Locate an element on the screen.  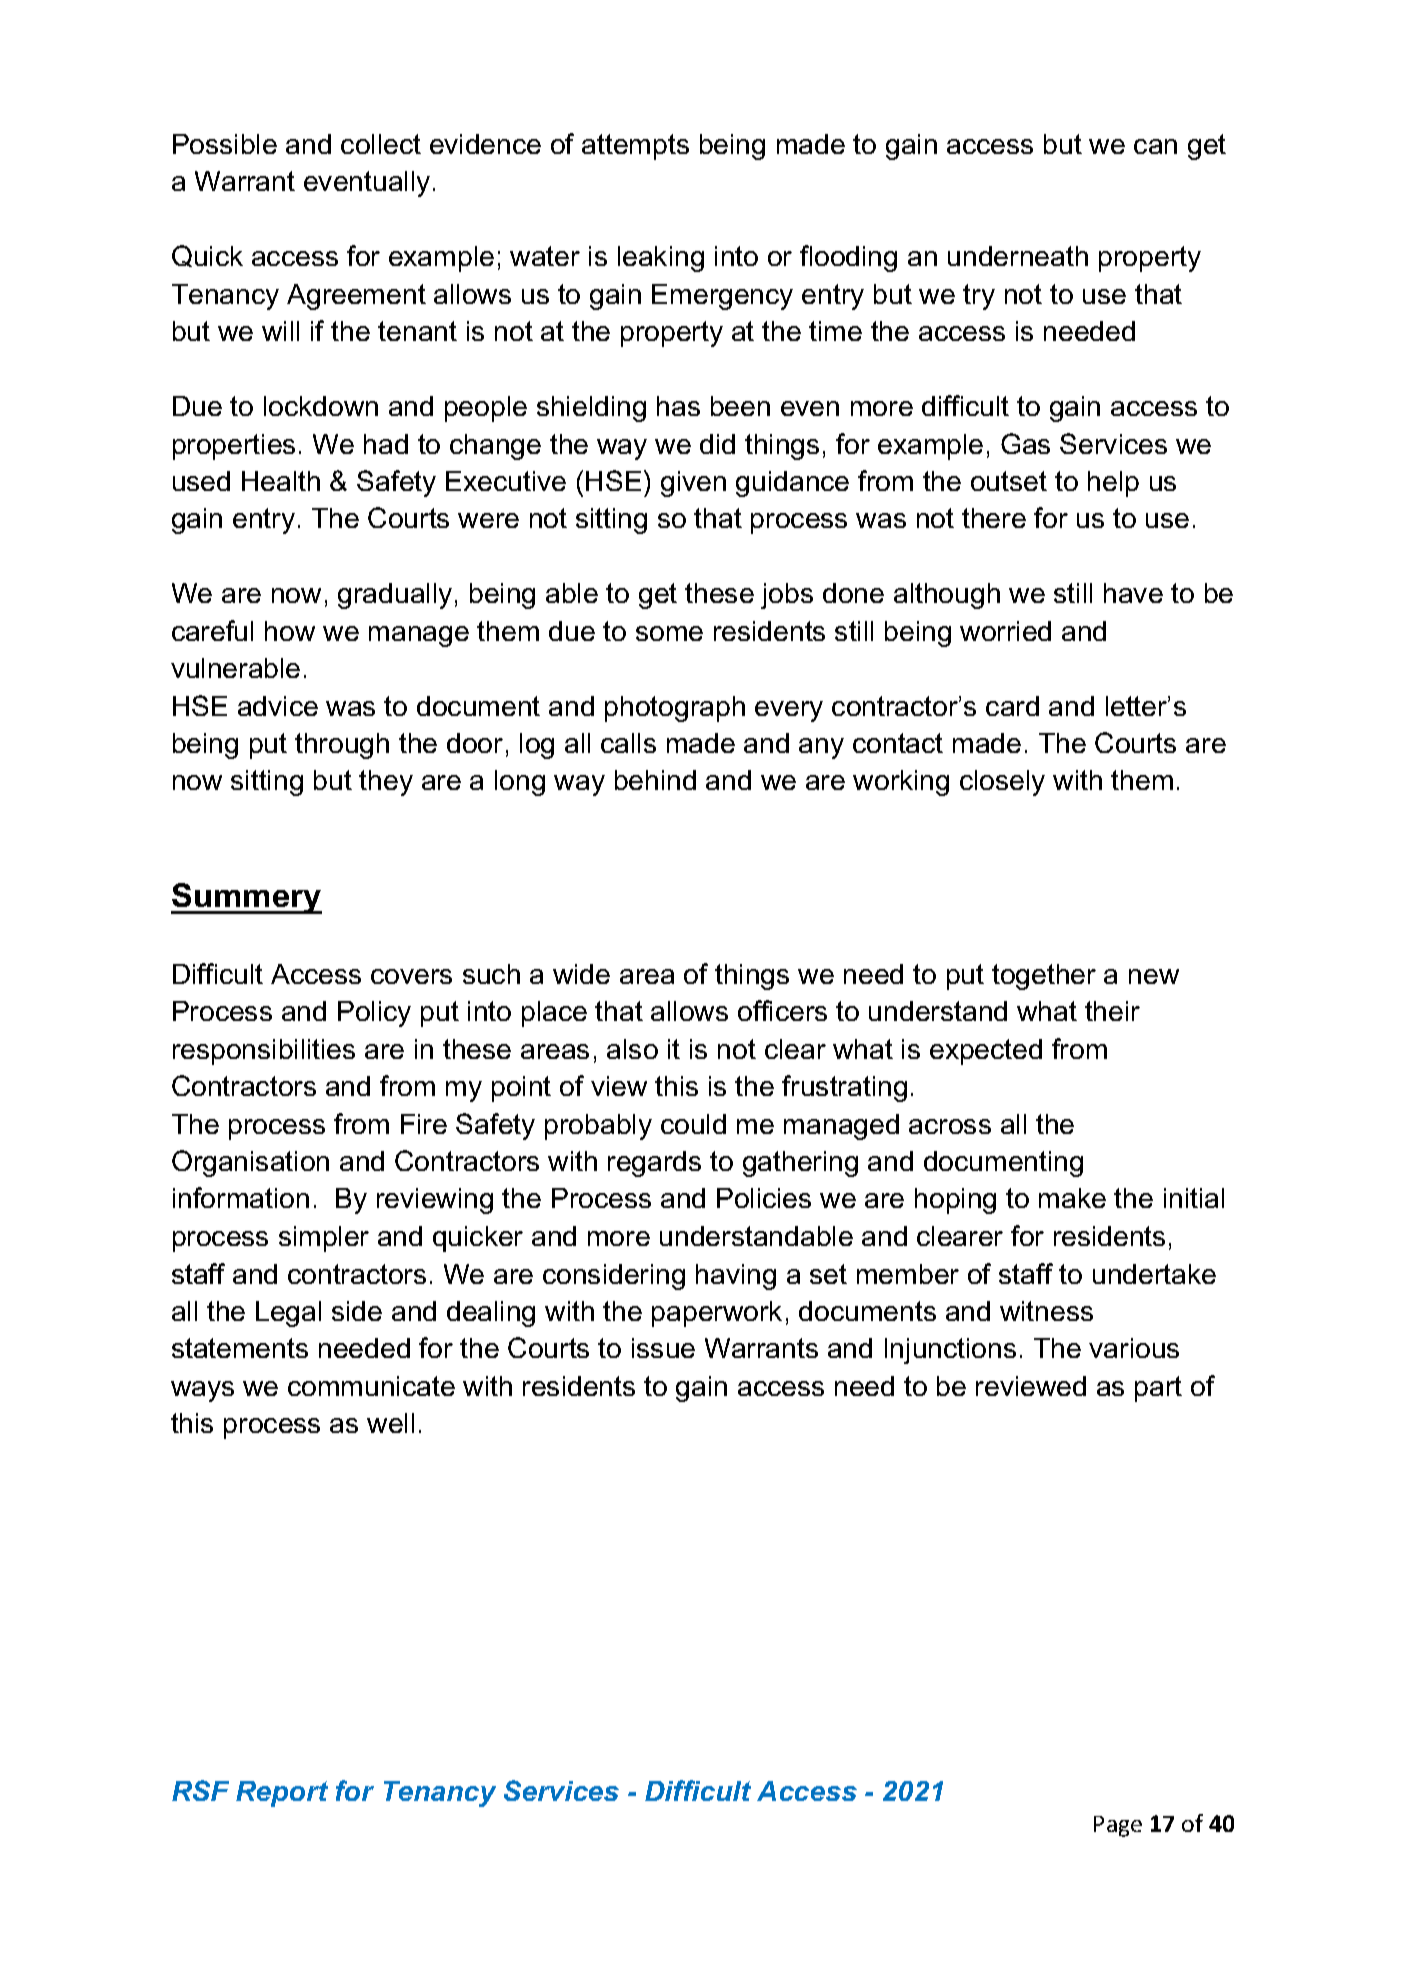
collect is located at coordinates (381, 144).
